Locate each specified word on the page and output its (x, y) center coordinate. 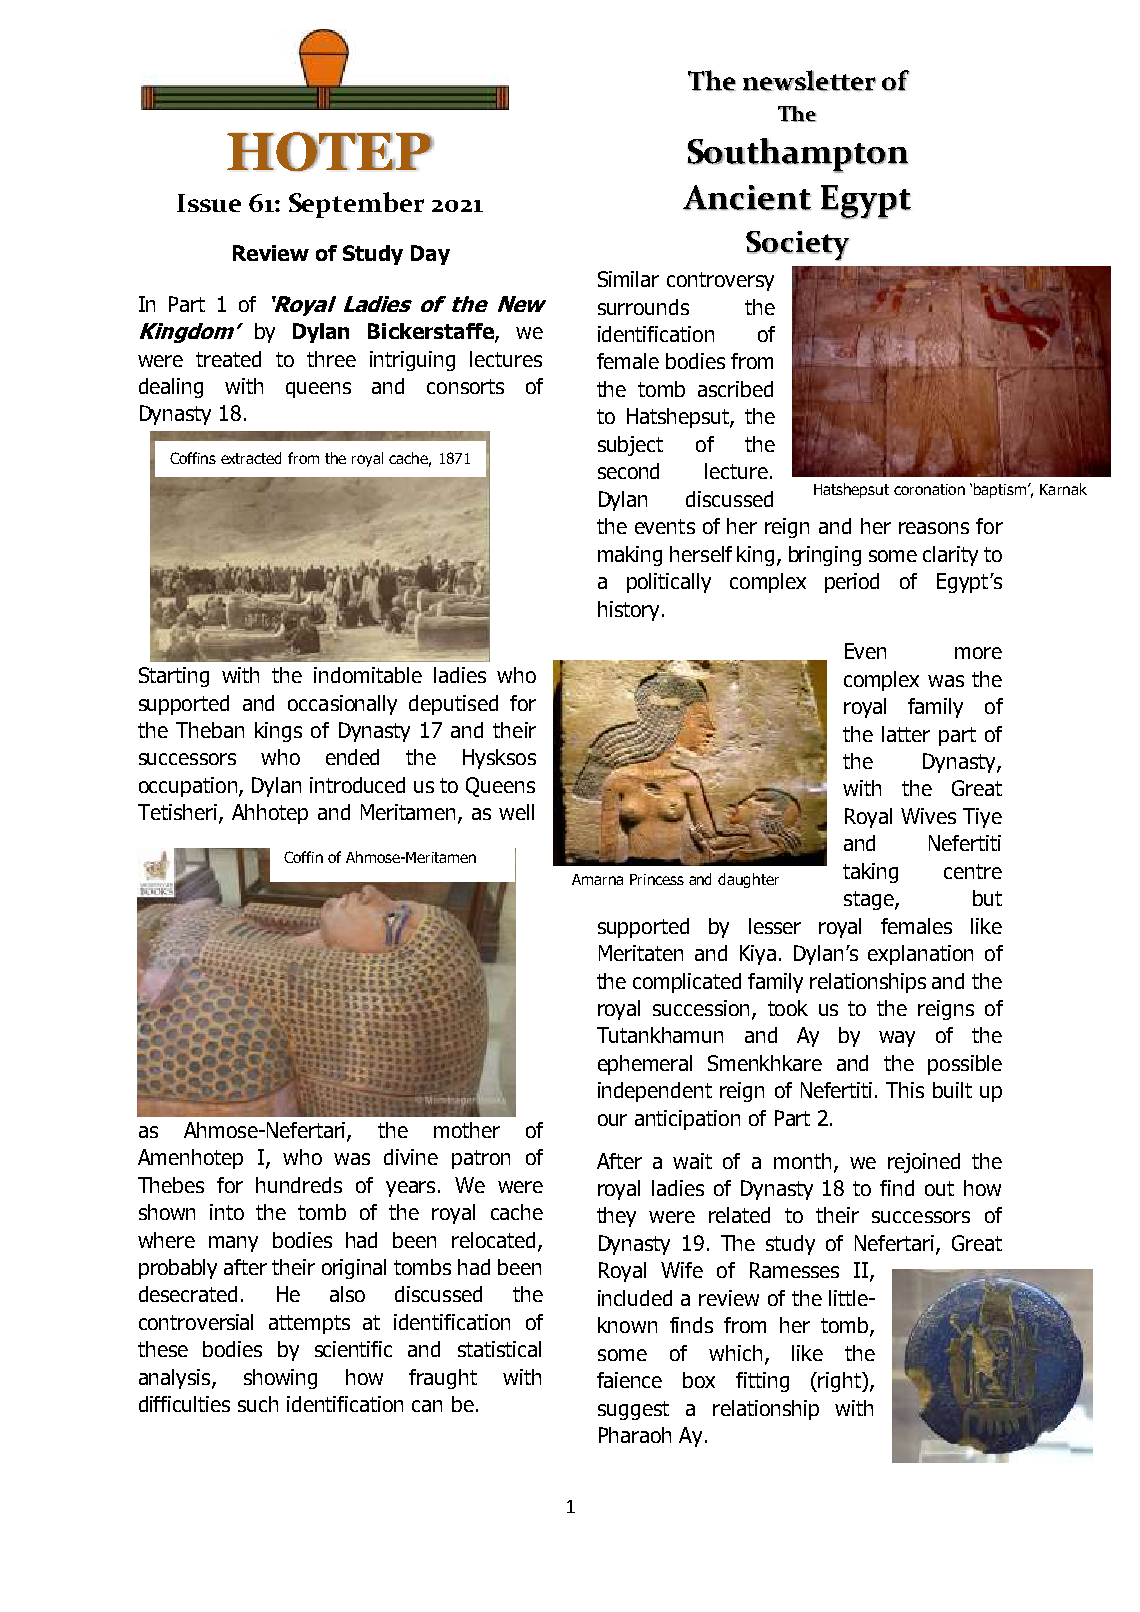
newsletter (809, 80)
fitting (762, 1382)
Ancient (747, 198)
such (258, 1404)
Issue (209, 203)
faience (629, 1380)
